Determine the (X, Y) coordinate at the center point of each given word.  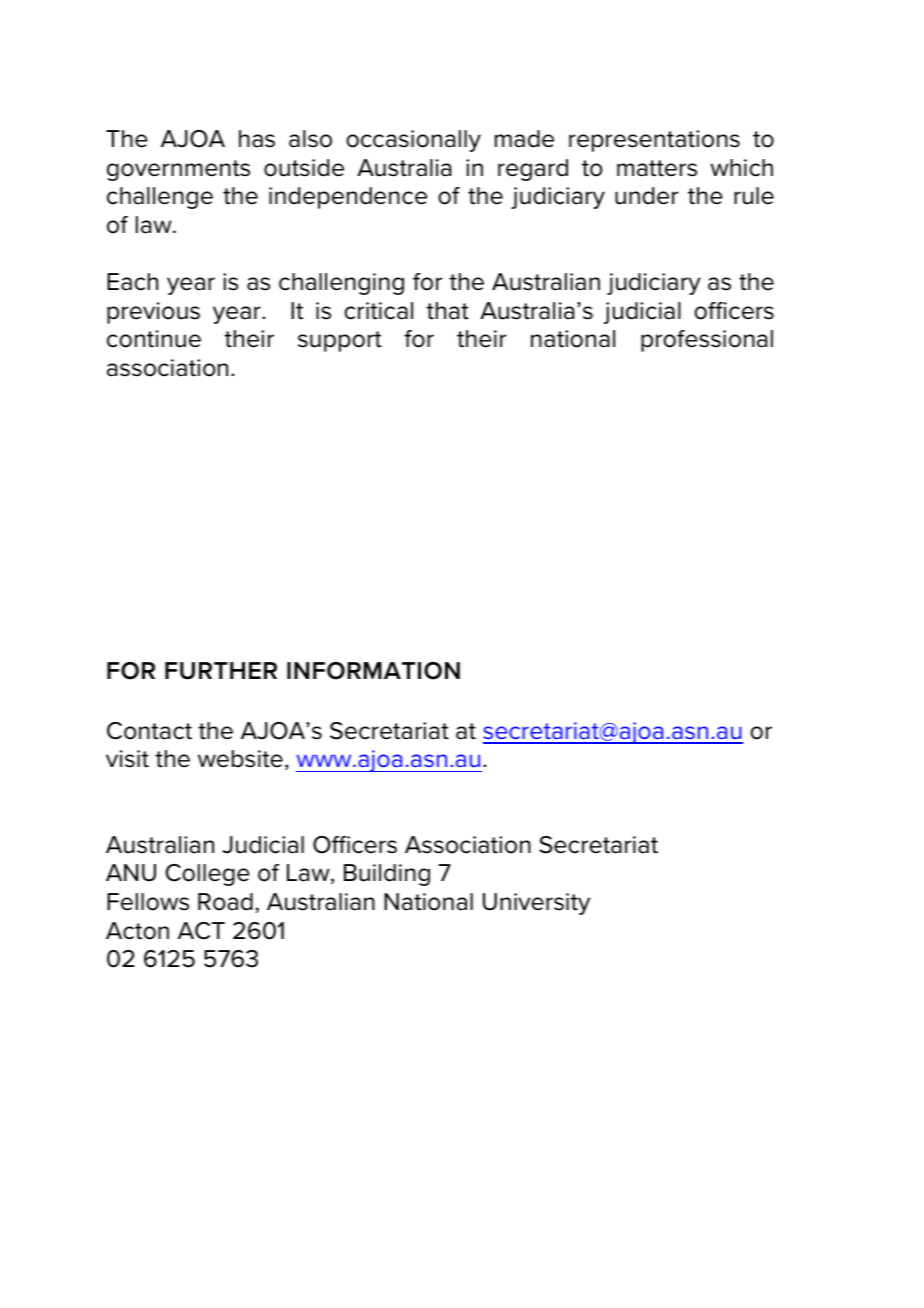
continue (154, 339)
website (240, 759)
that (447, 311)
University (536, 904)
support (340, 341)
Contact (149, 731)
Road (225, 902)
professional (707, 341)
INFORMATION (373, 671)
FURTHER (221, 671)
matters (657, 168)
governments (178, 170)
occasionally (413, 141)
